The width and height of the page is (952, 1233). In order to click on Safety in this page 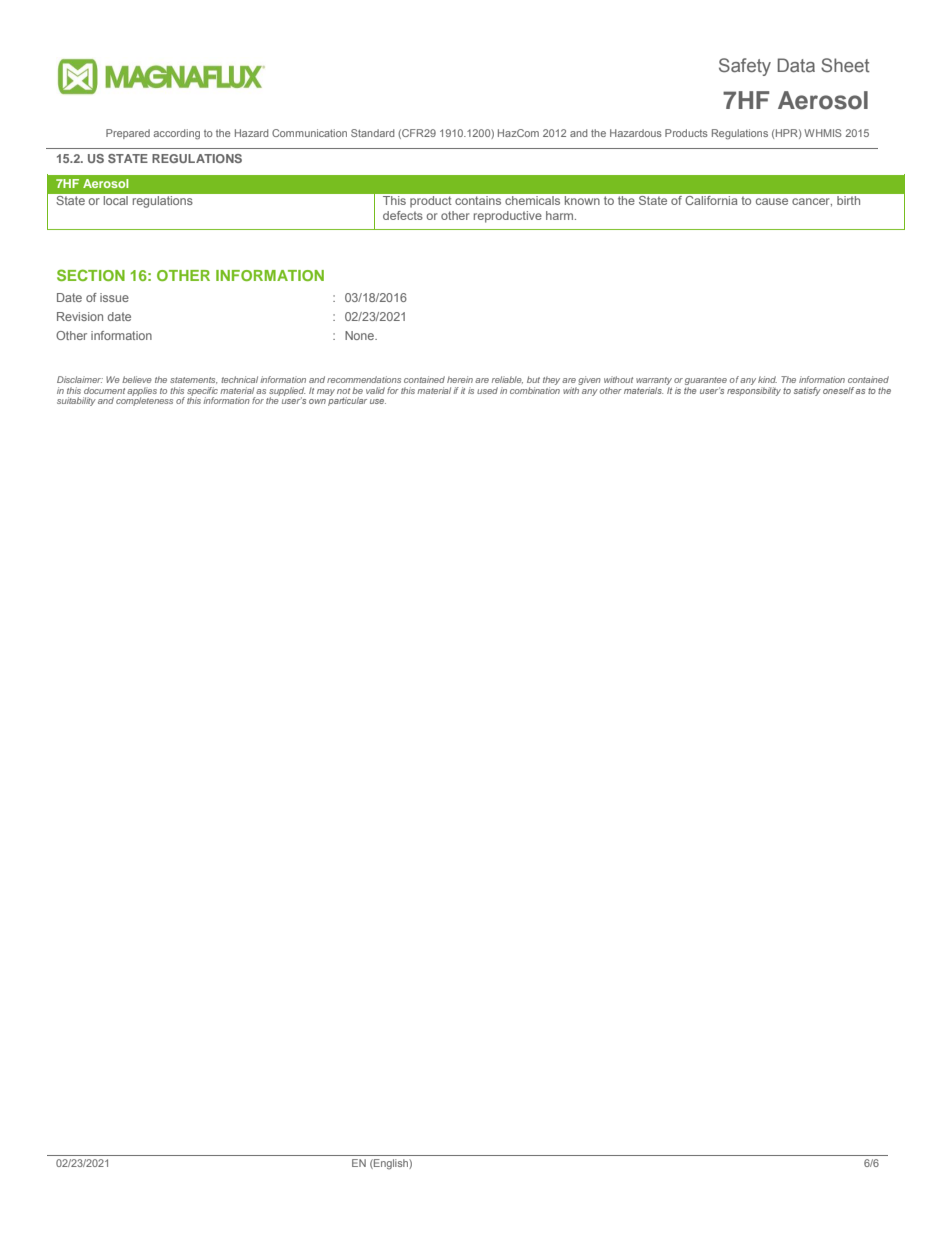, I will do `click(745, 67)`.
